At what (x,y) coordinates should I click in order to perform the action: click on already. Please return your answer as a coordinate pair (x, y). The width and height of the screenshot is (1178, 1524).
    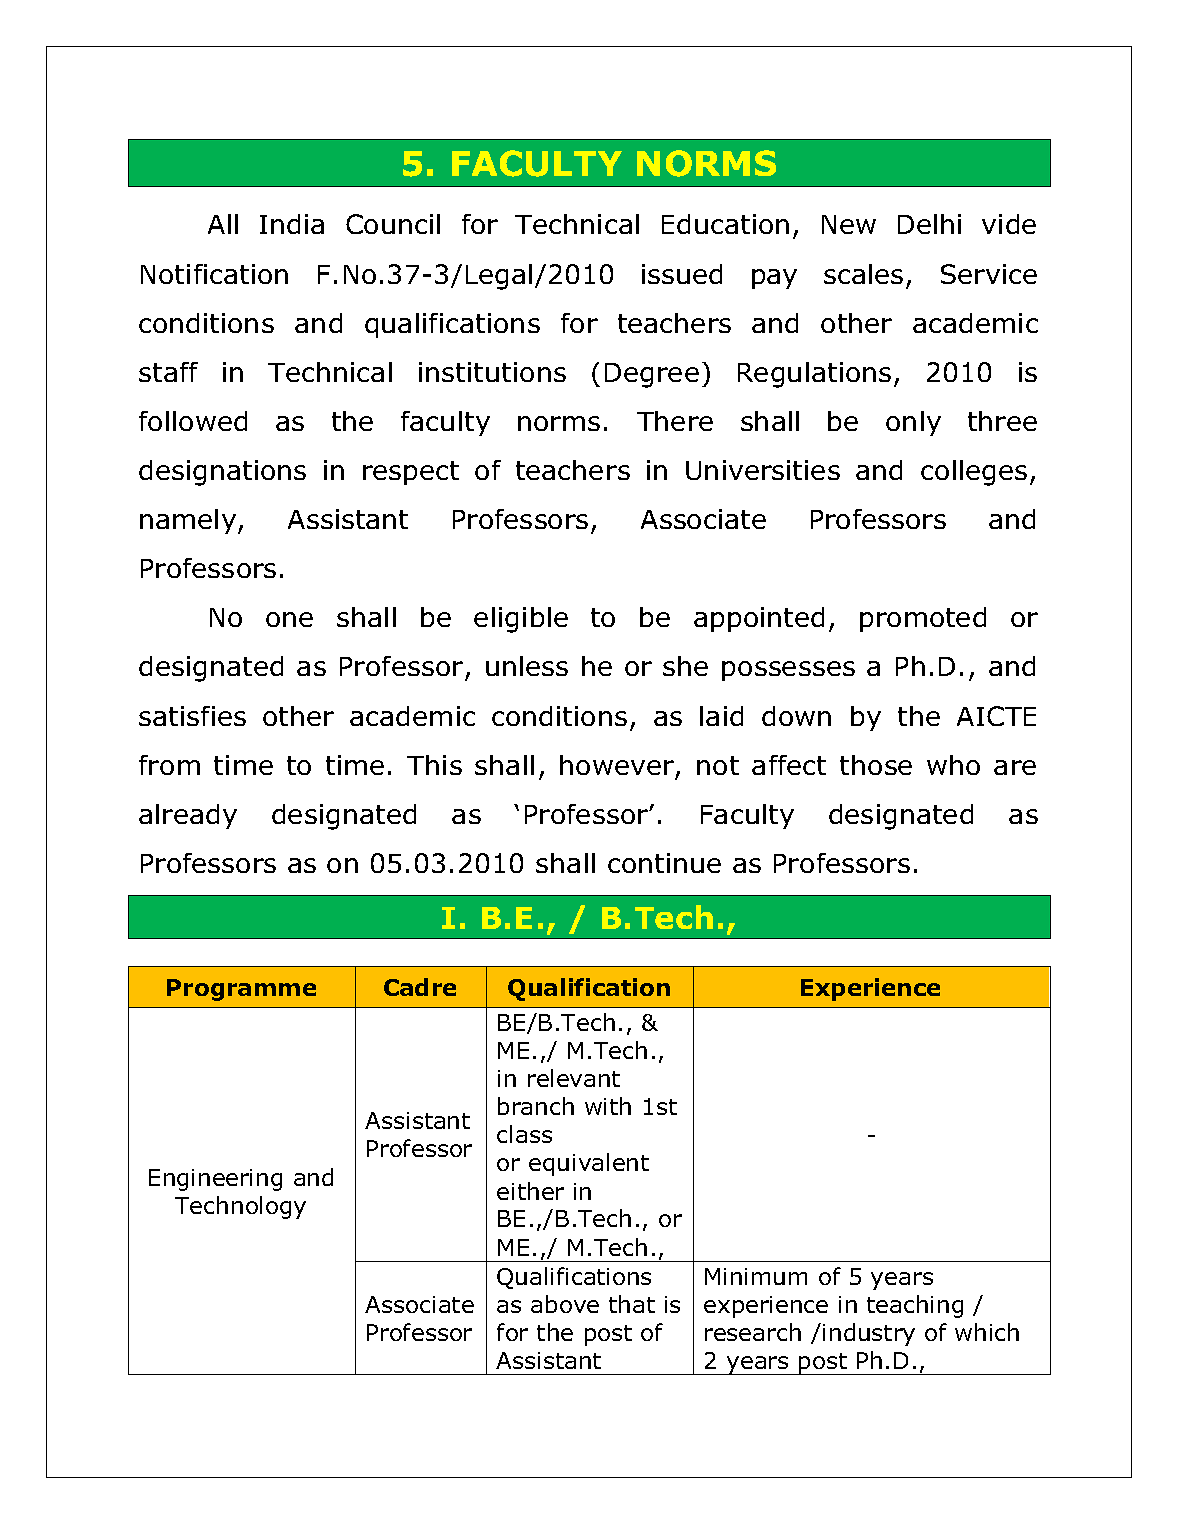
    Looking at the image, I should click on (188, 816).
